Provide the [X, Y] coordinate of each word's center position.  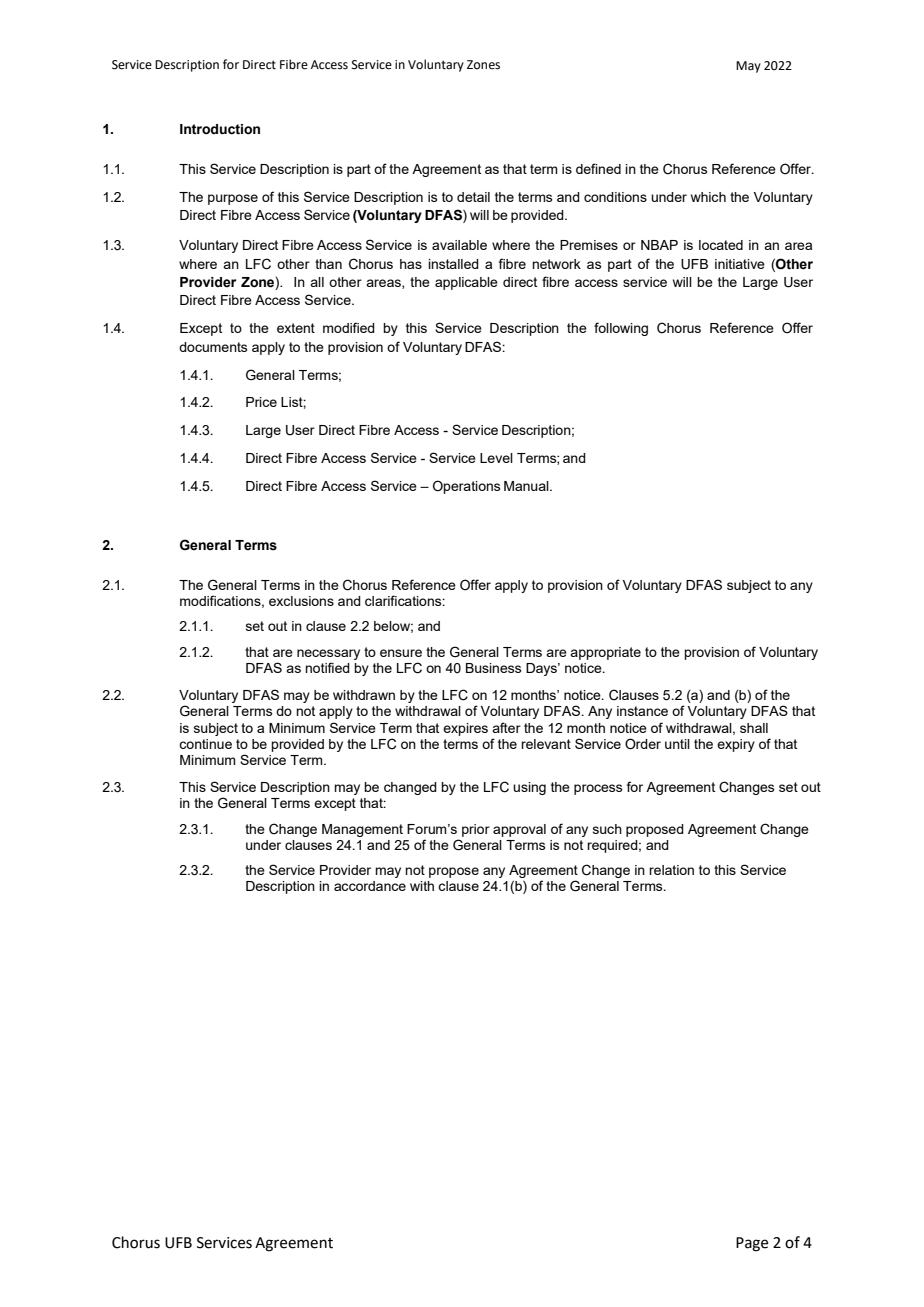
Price [261, 402]
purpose [233, 199]
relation [671, 870]
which [708, 197]
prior [476, 830]
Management [362, 830]
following [621, 329]
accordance [370, 886]
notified [327, 667]
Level [496, 458]
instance [642, 711]
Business [493, 668]
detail [473, 197]
